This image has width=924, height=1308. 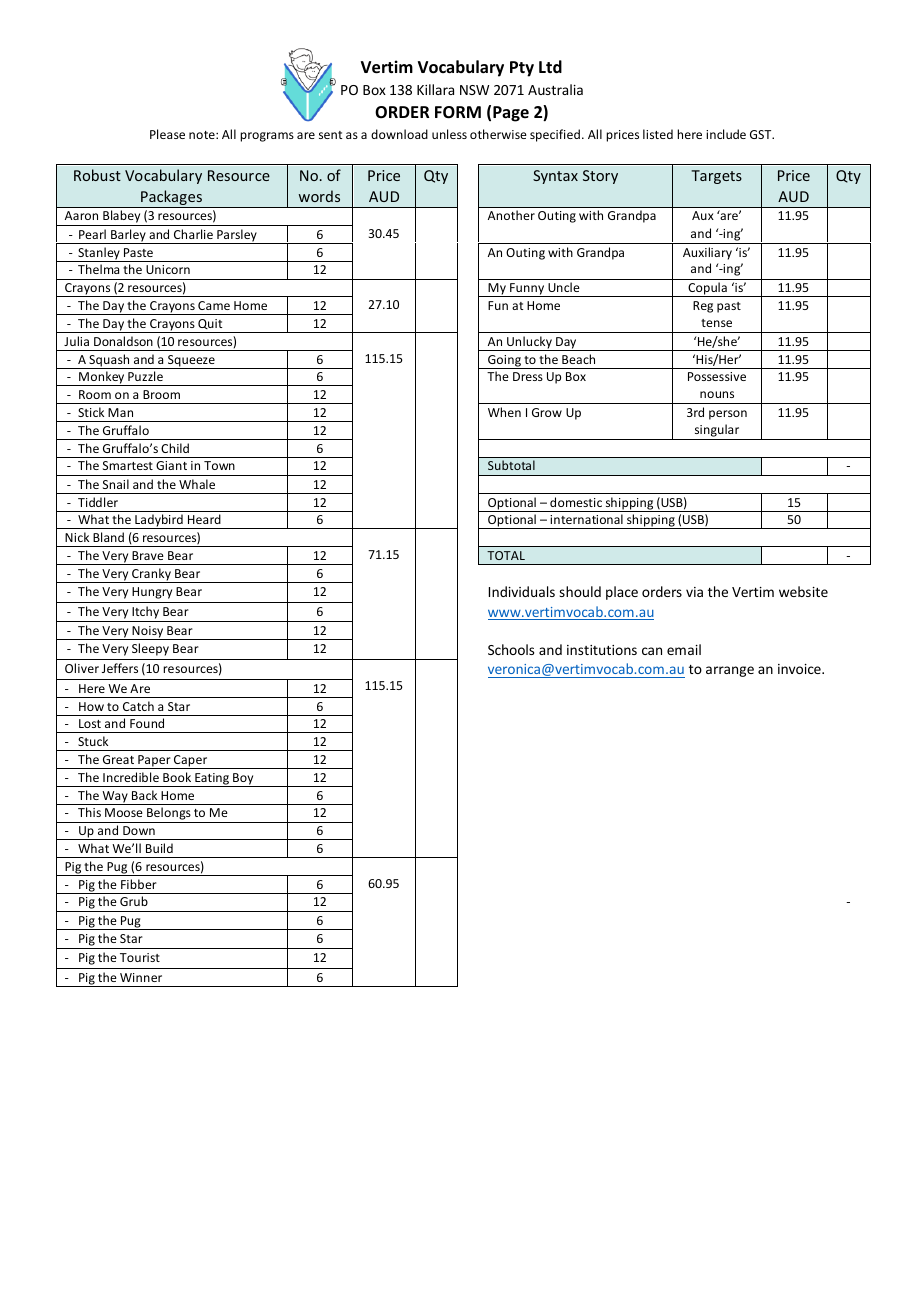 What do you see at coordinates (726, 134) in the image?
I see `include` at bounding box center [726, 134].
